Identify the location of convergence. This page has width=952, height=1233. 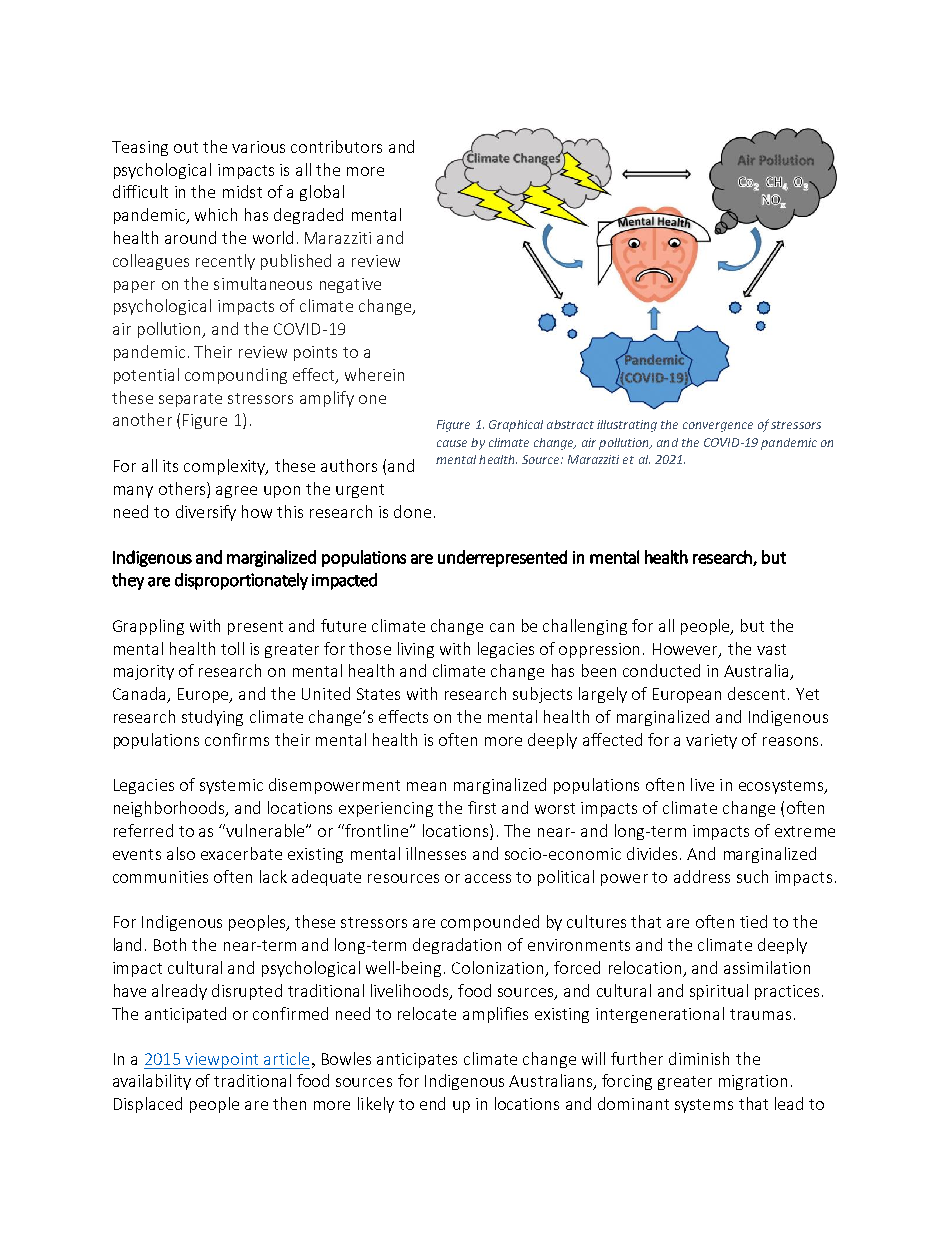
(718, 427).
